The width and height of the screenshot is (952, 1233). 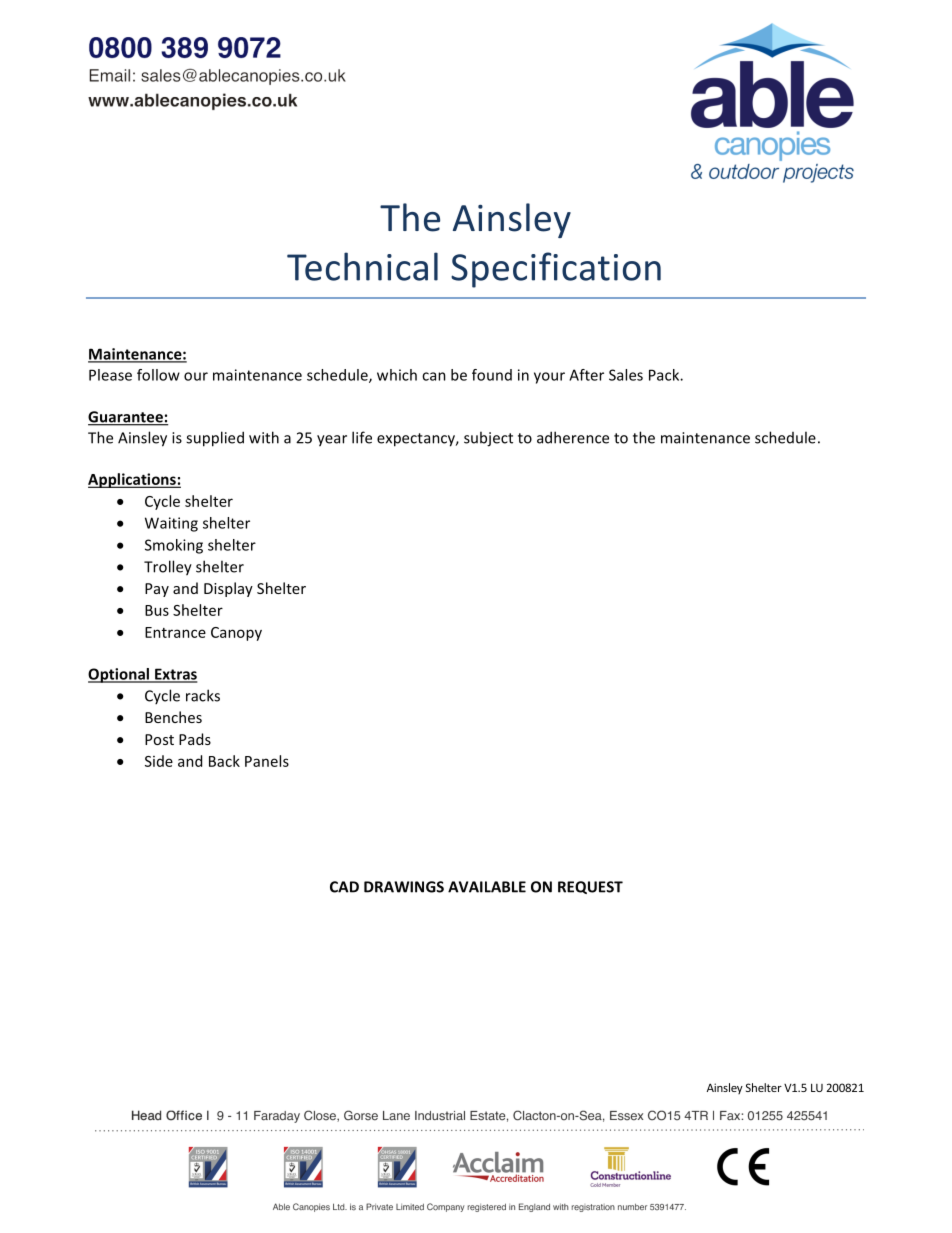 What do you see at coordinates (362, 266) in the screenshot?
I see `Technical` at bounding box center [362, 266].
